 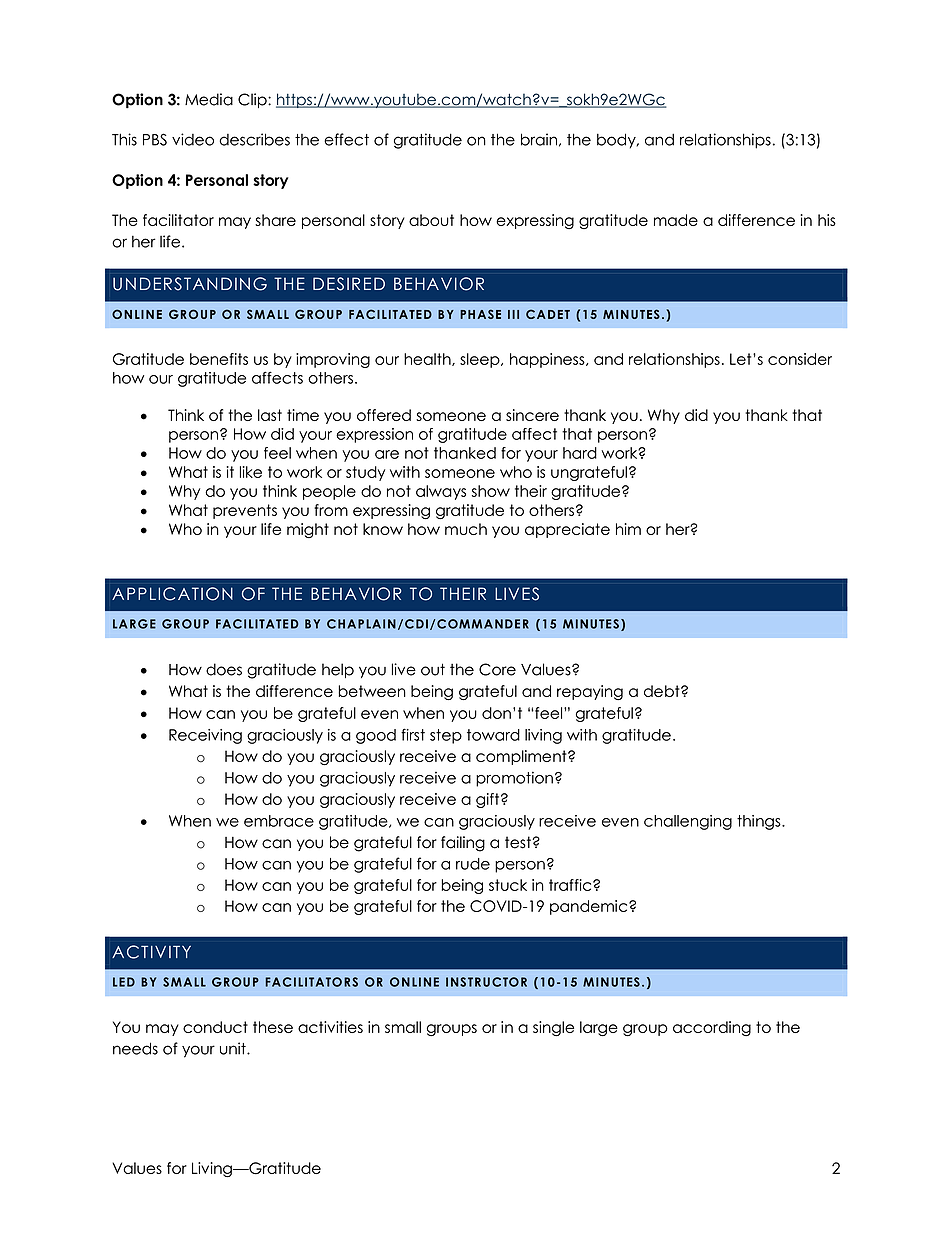 I want to click on made, so click(x=676, y=220).
